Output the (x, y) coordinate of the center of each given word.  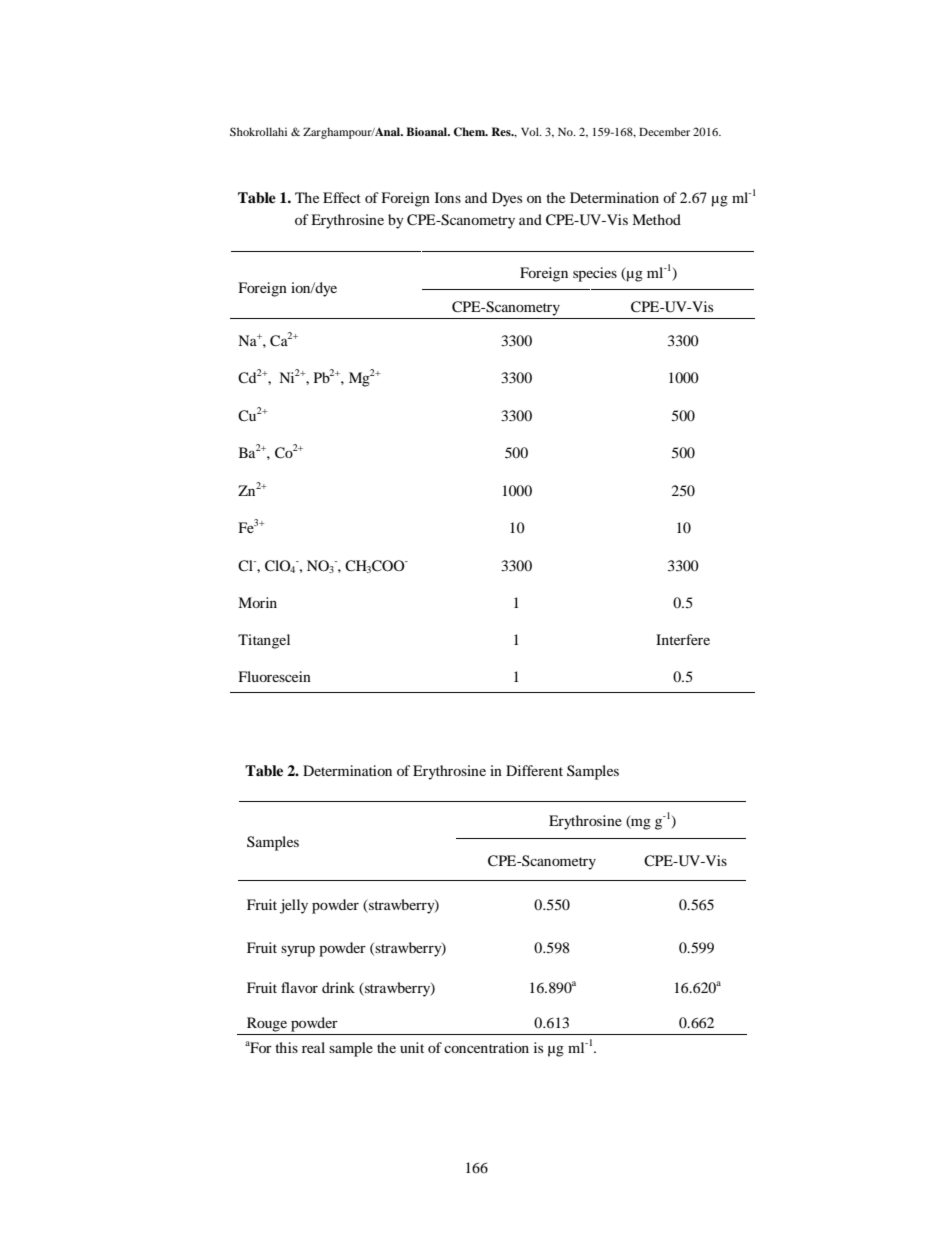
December (664, 131)
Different (534, 770)
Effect (342, 197)
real (313, 1047)
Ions (448, 197)
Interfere (683, 639)
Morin (257, 602)
